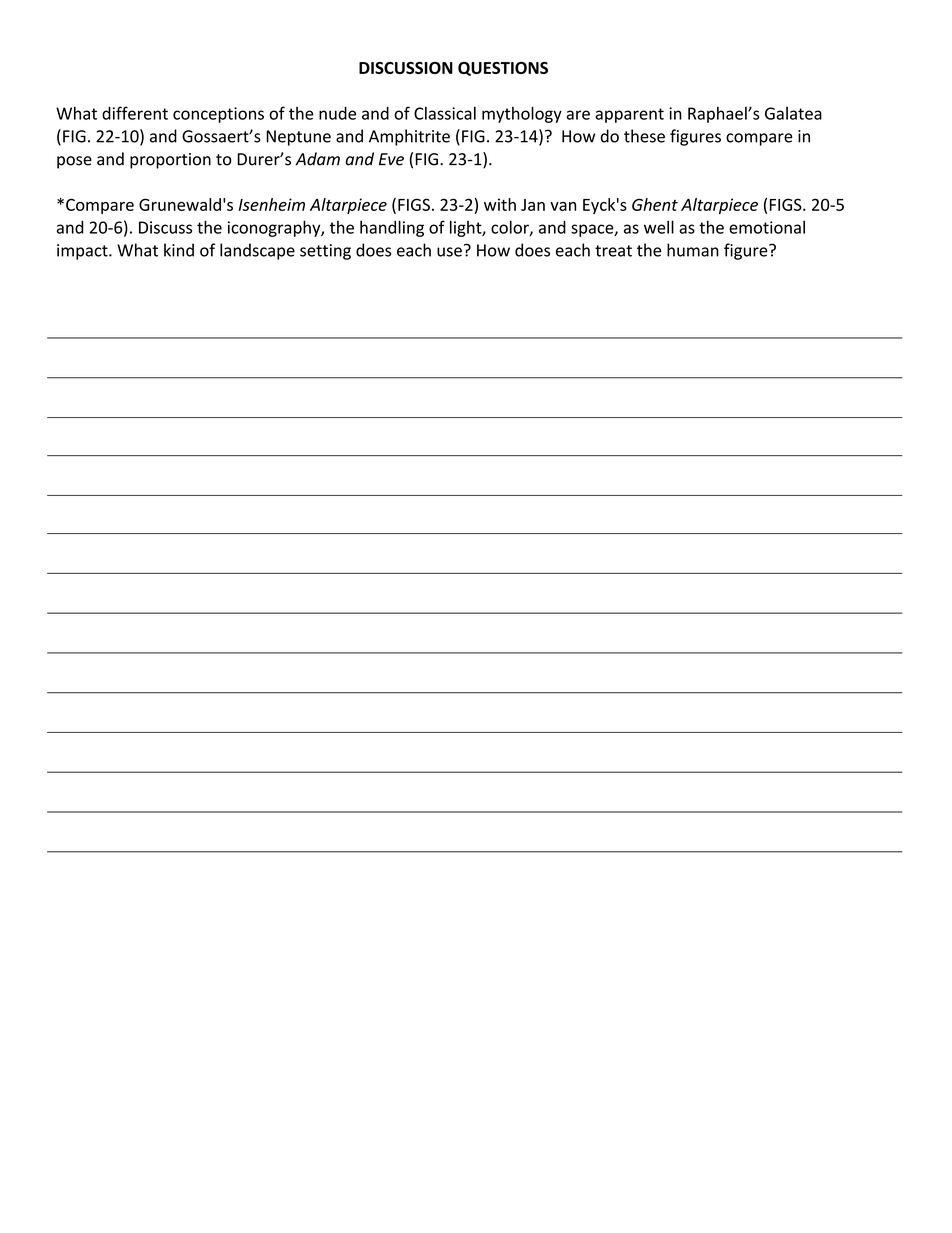 This image has width=952, height=1233. Describe the element at coordinates (644, 136) in the image. I see `these` at that location.
